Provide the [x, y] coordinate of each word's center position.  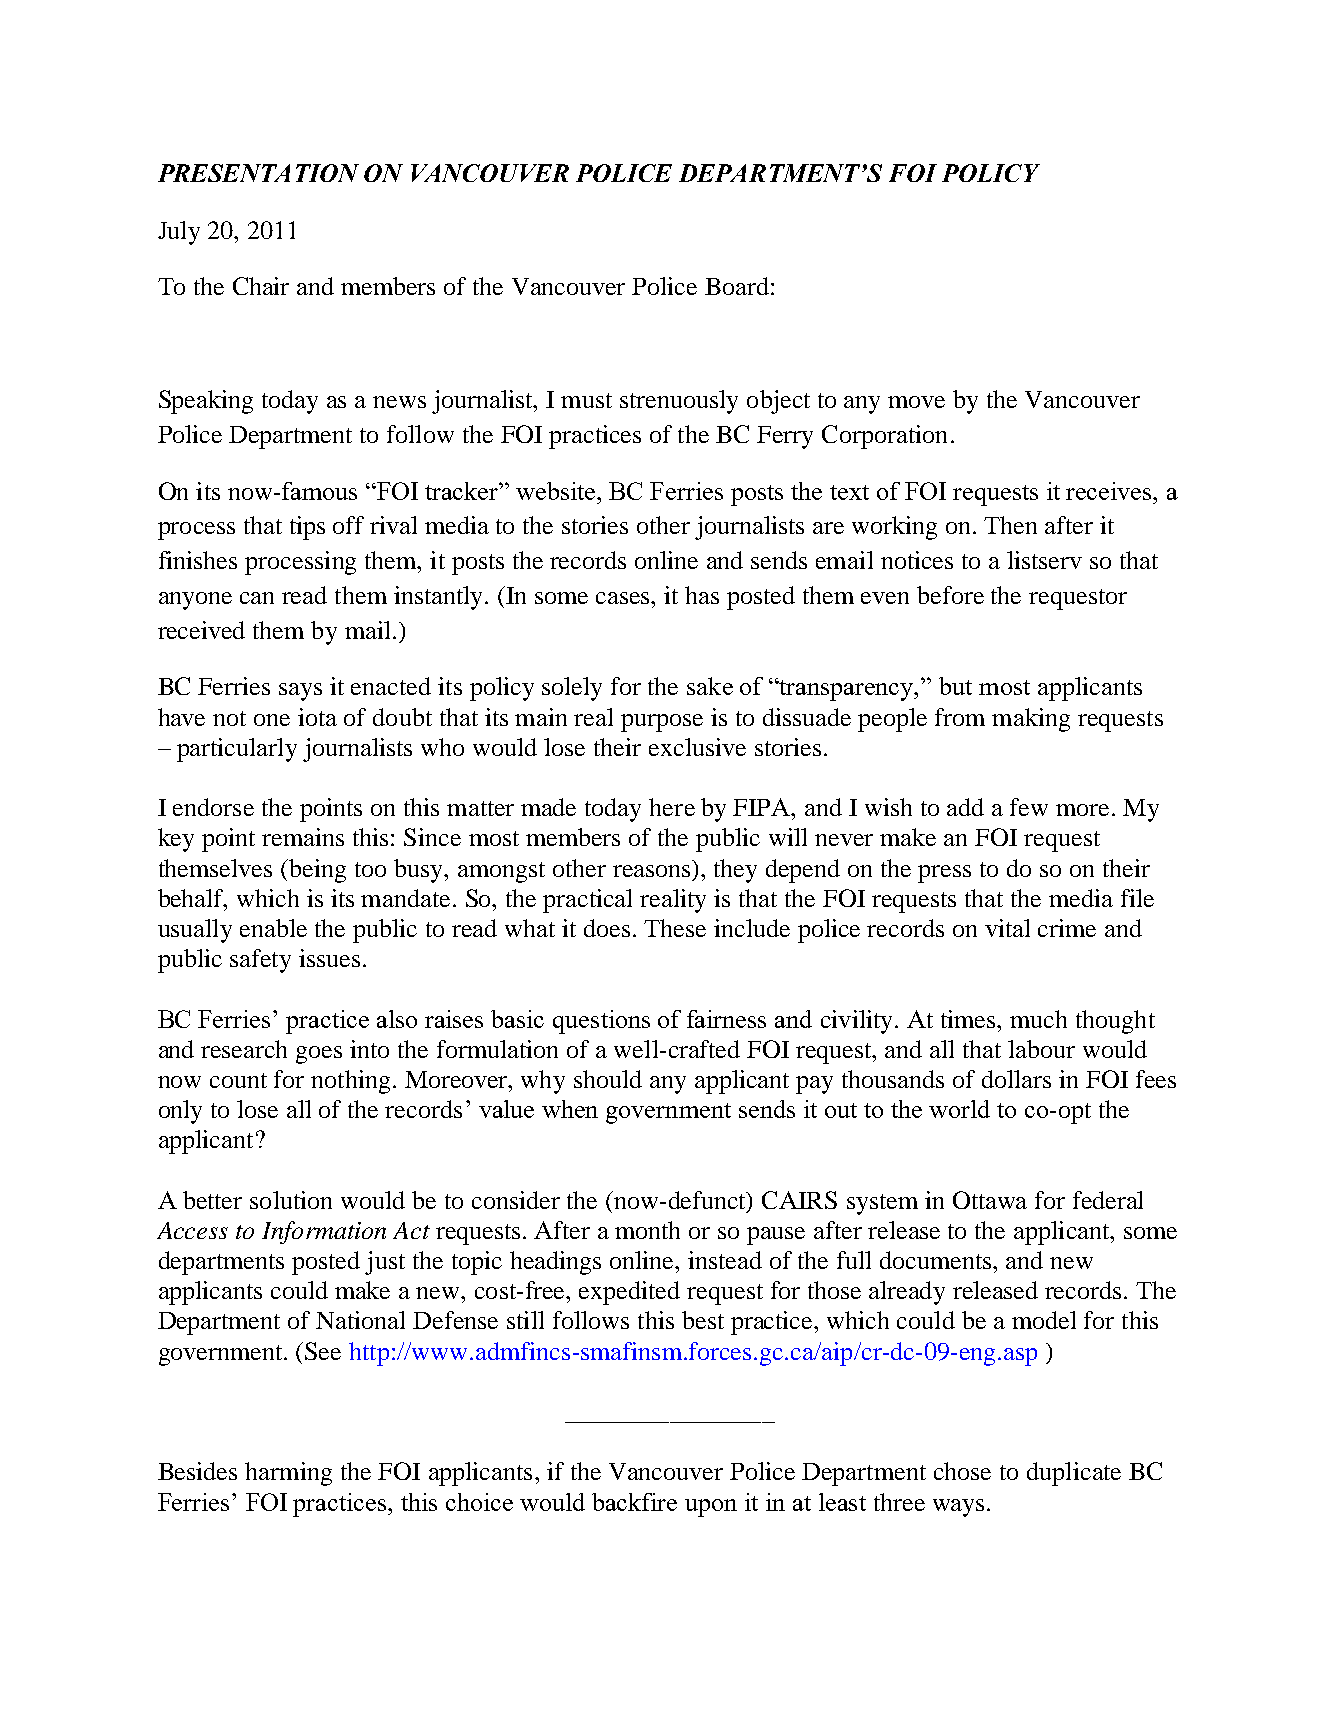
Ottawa [990, 1200]
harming [288, 1474]
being [316, 871]
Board [737, 286]
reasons [651, 871]
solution [291, 1200]
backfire [634, 1502]
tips [307, 528]
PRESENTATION [258, 173]
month [647, 1230]
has [702, 595]
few [1029, 807]
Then [1010, 525]
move [916, 402]
